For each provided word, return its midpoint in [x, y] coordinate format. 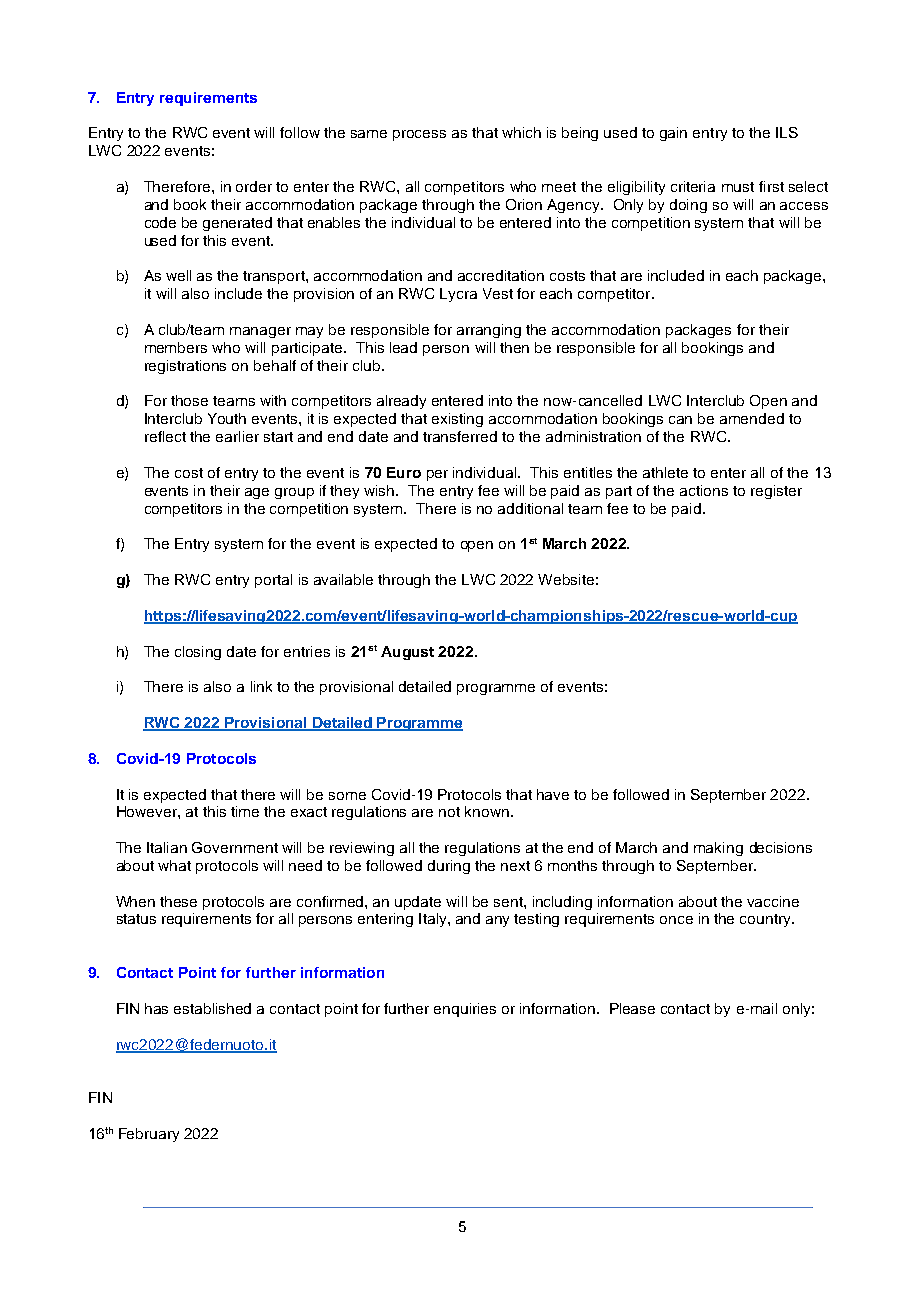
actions [704, 490]
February [149, 1135]
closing [198, 653]
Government [235, 847]
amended [752, 418]
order [254, 186]
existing [457, 420]
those [189, 400]
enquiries [465, 1010]
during [449, 867]
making [718, 849]
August [407, 653]
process [419, 135]
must [738, 187]
